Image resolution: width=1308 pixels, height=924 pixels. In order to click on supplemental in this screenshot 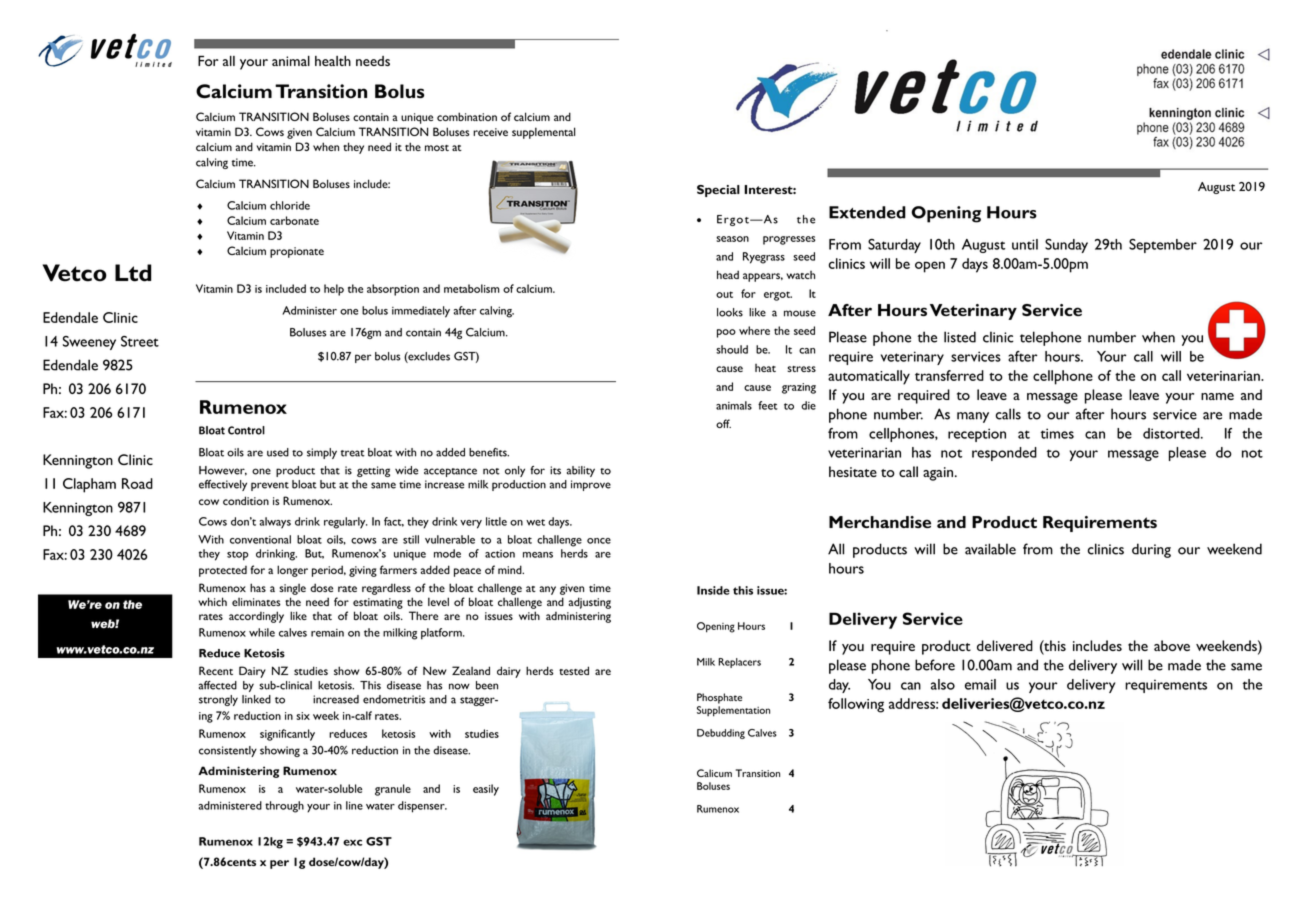, I will do `click(543, 133)`.
